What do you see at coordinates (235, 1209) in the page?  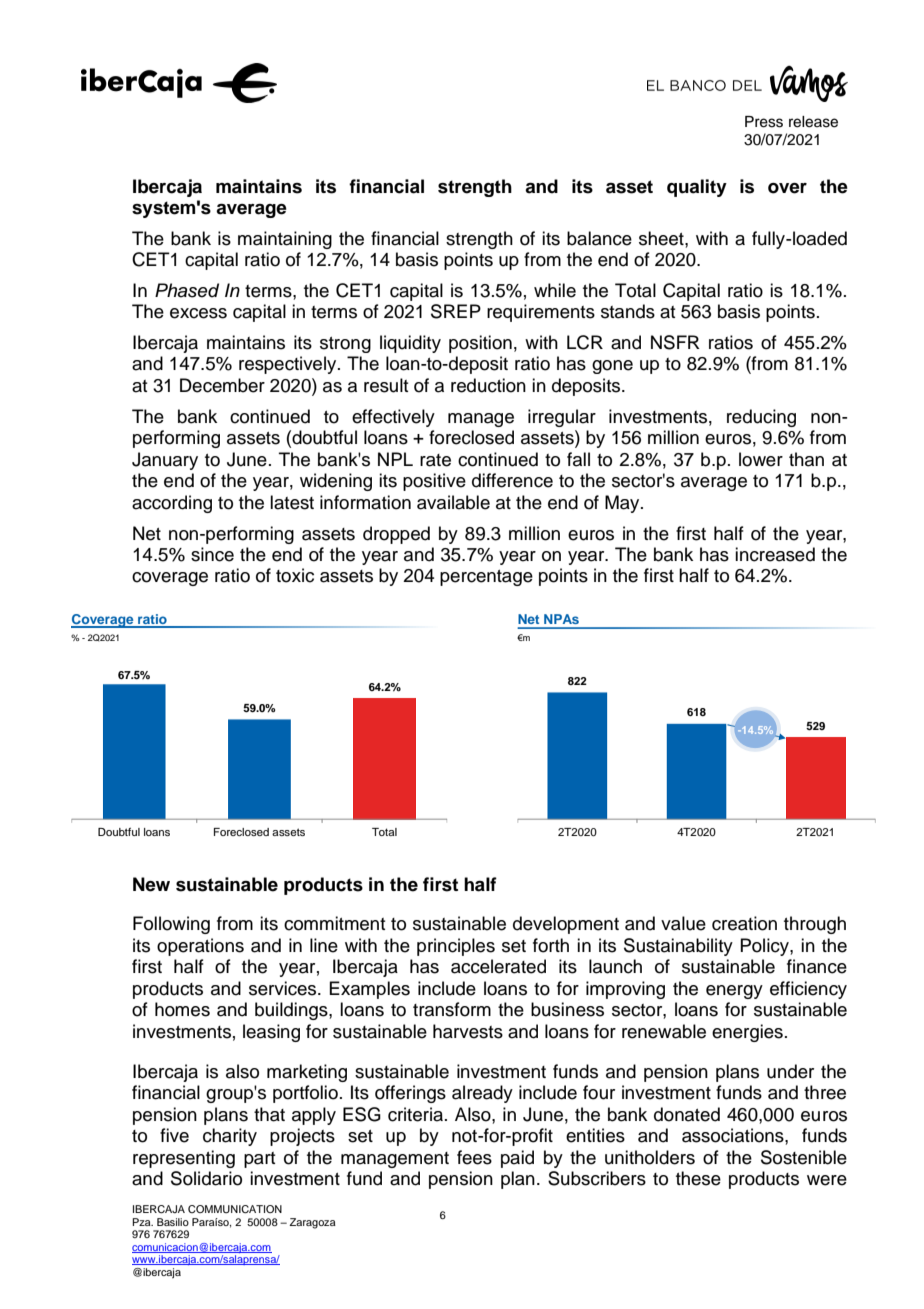 I see `COMMUNICATION` at bounding box center [235, 1209].
